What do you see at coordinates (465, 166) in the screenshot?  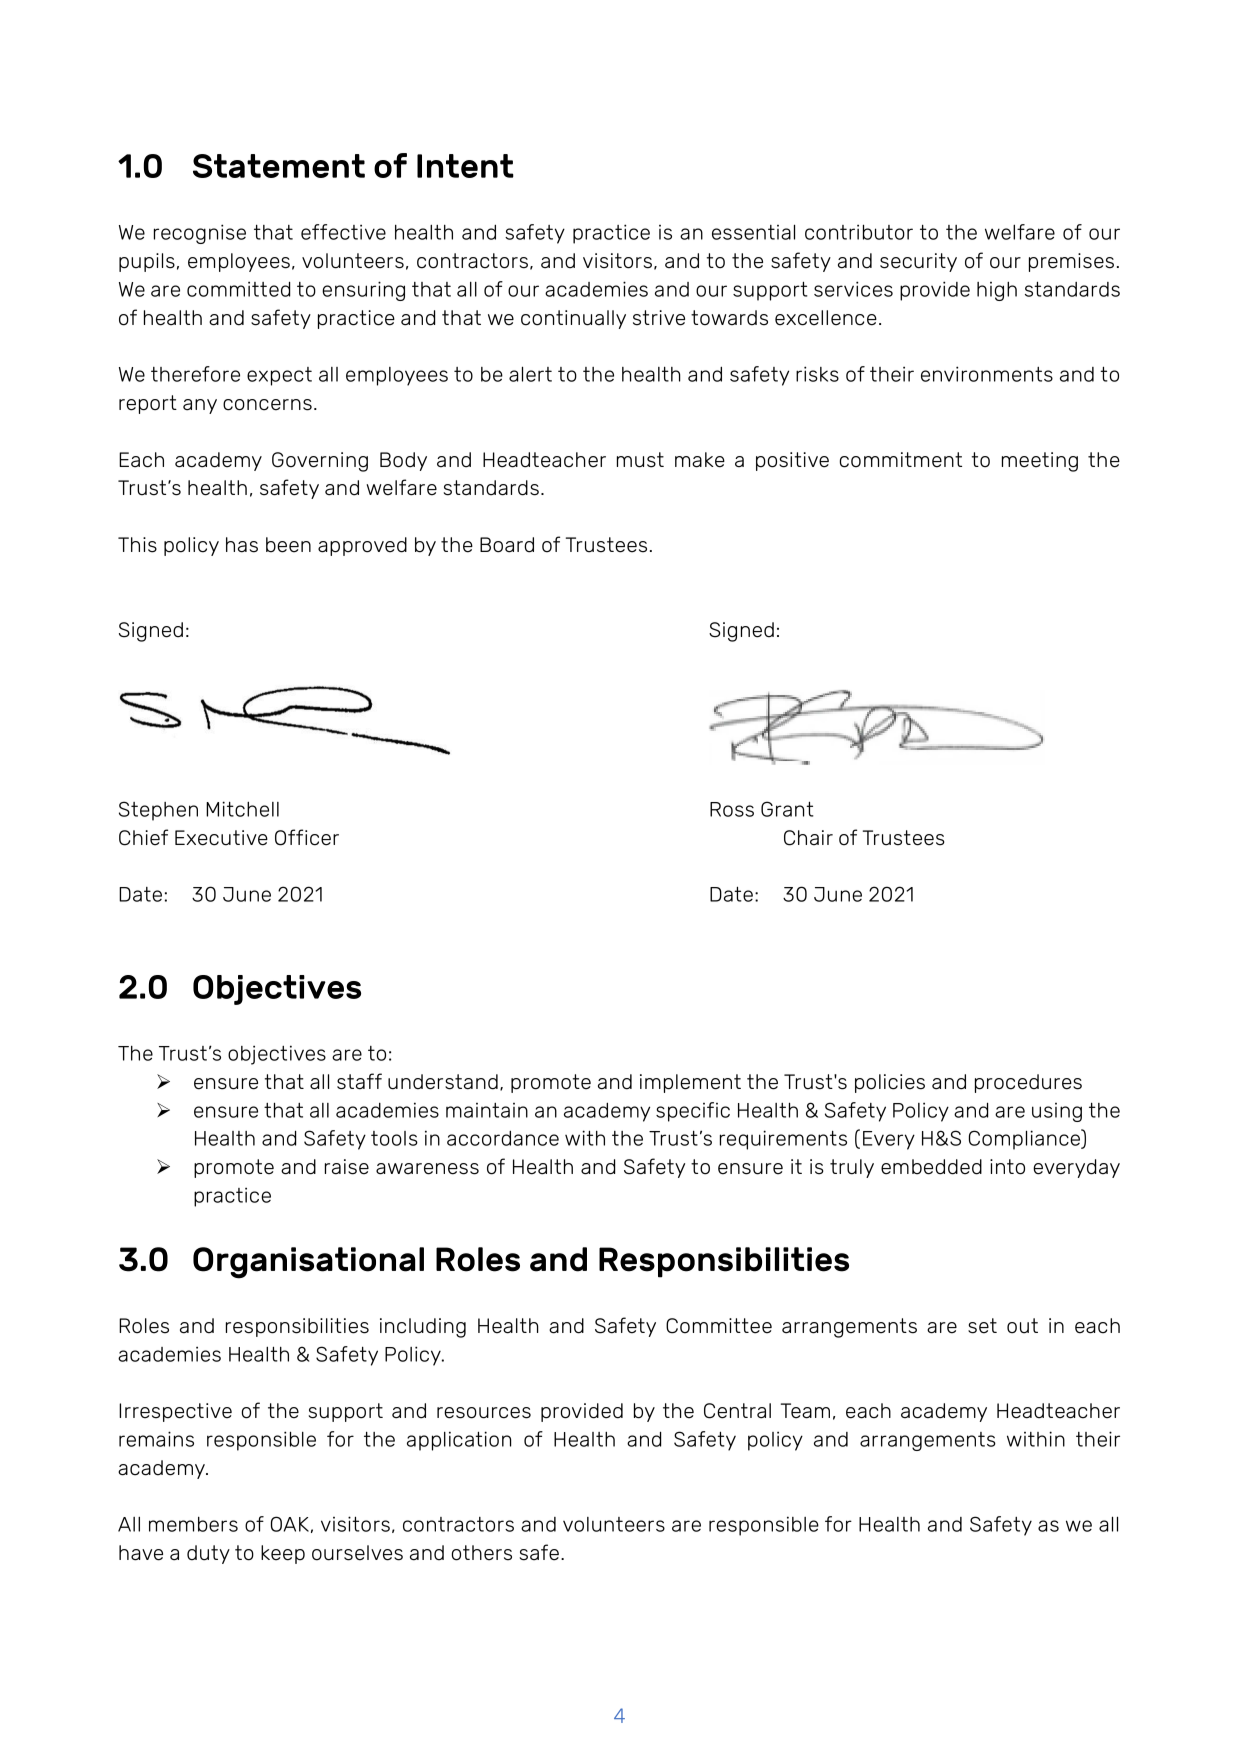 I see `Intent` at bounding box center [465, 166].
